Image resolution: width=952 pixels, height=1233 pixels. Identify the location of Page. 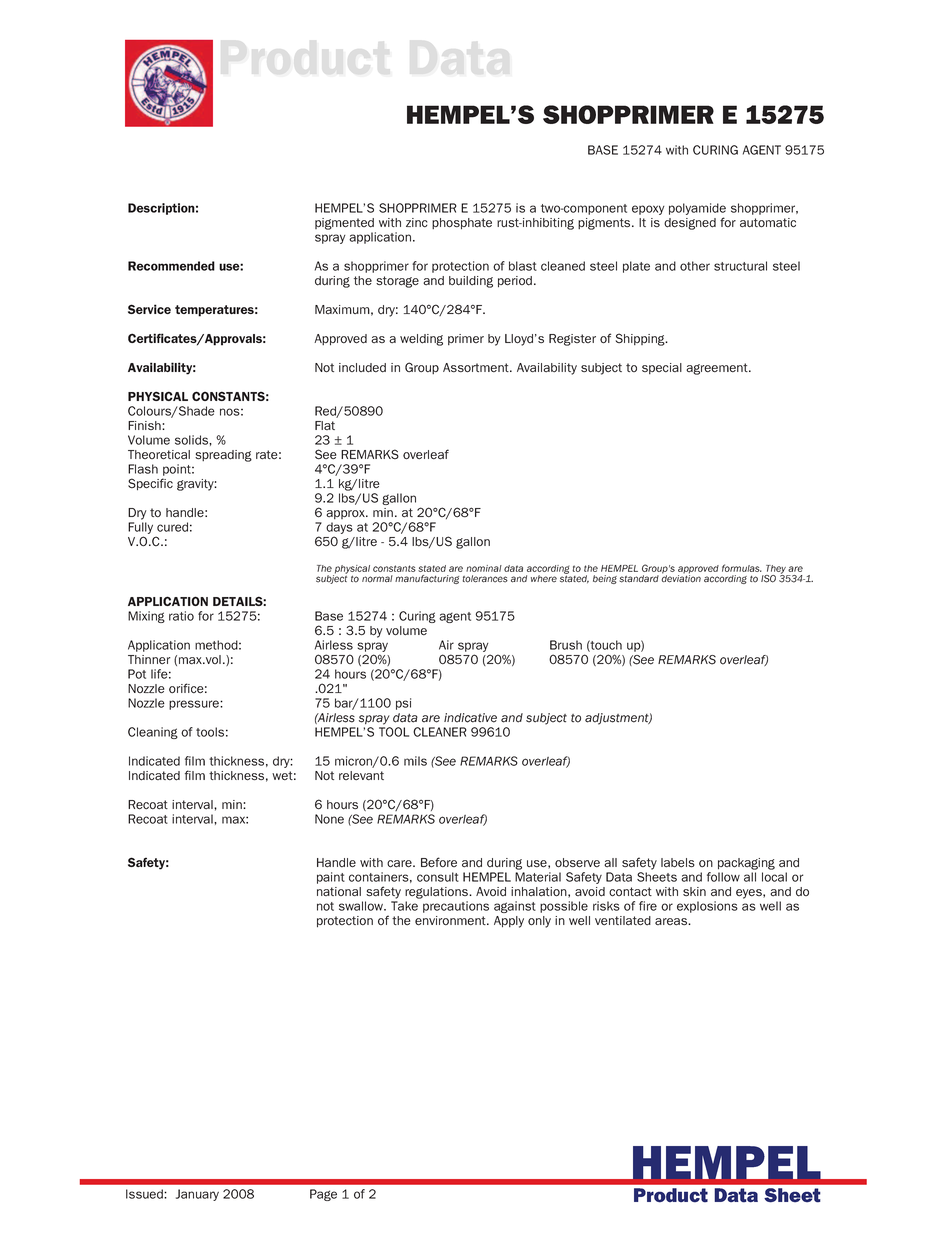
(323, 1195).
